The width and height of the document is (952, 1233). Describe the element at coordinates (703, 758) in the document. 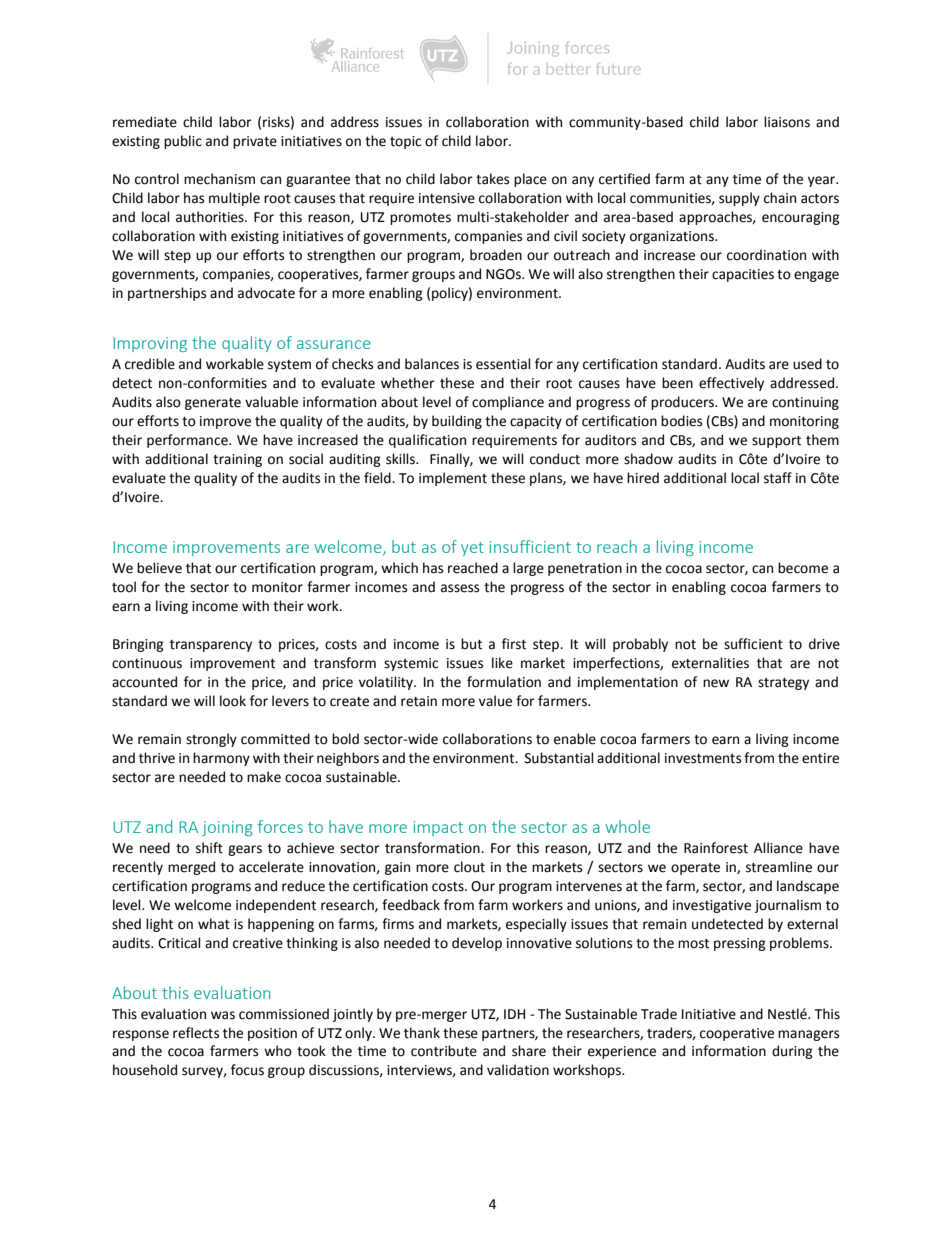

I see `investments` at that location.
